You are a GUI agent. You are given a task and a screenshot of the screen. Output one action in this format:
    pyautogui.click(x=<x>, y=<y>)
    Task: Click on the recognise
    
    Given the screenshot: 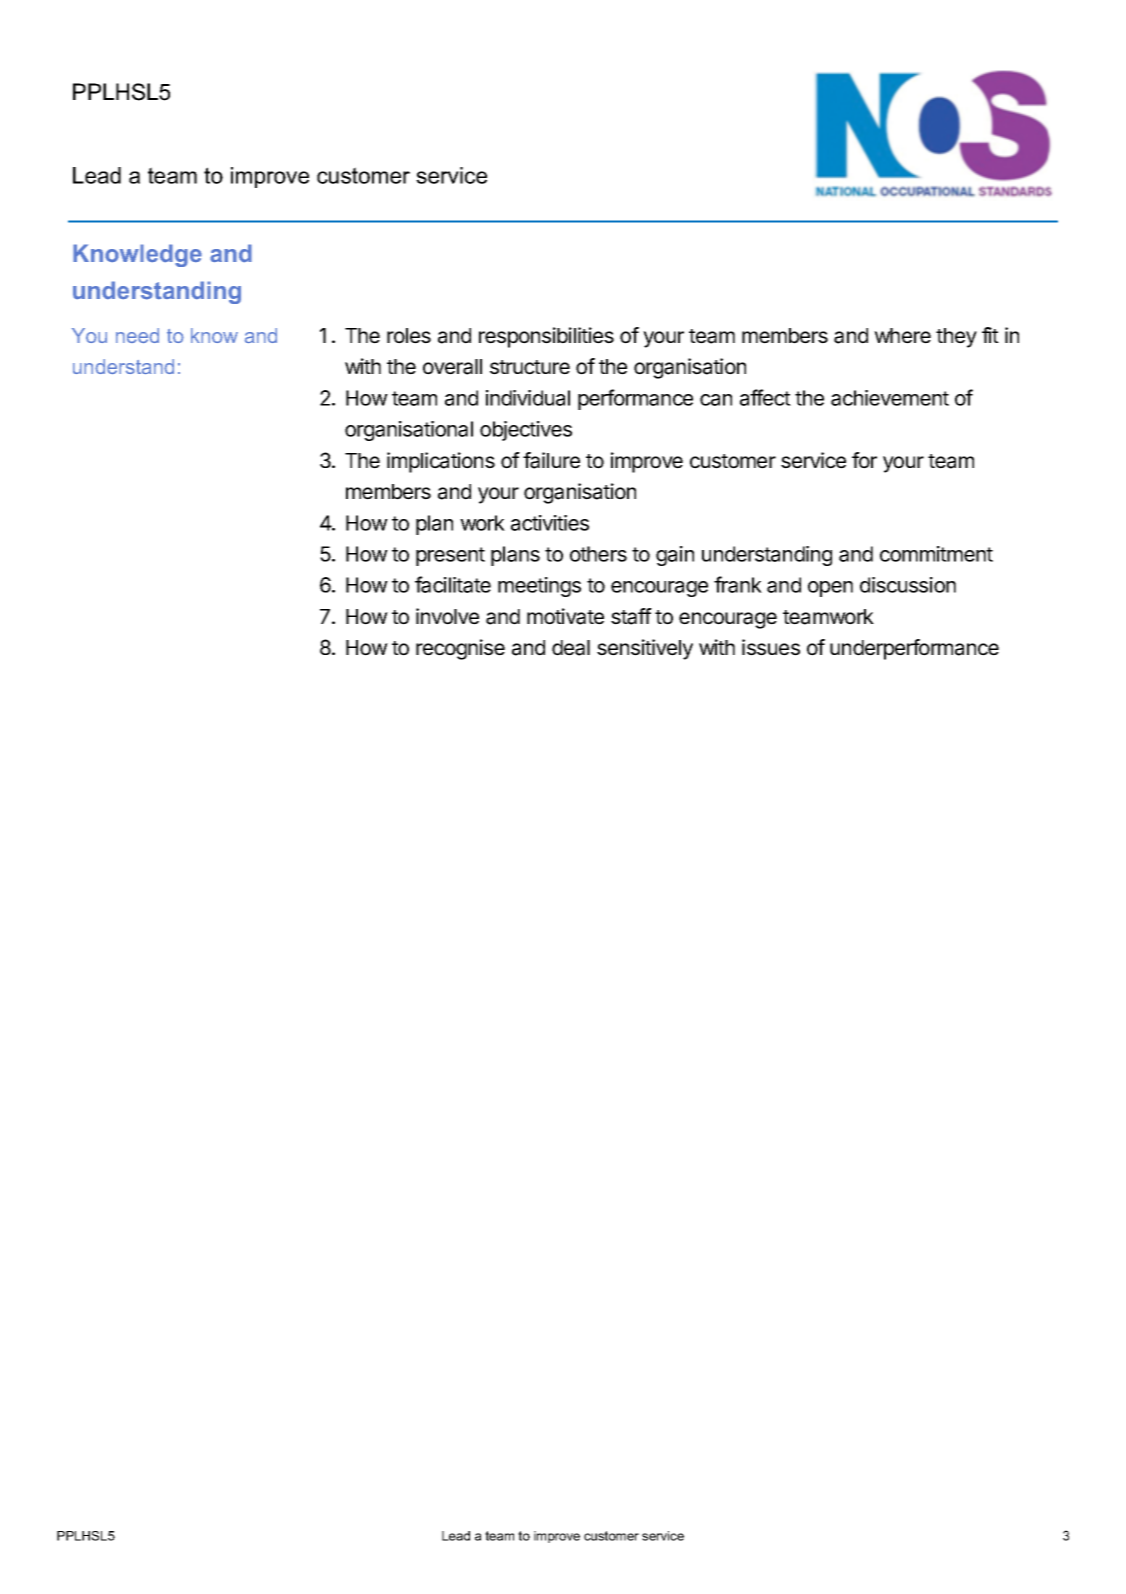 What is the action you would take?
    pyautogui.click(x=460, y=649)
